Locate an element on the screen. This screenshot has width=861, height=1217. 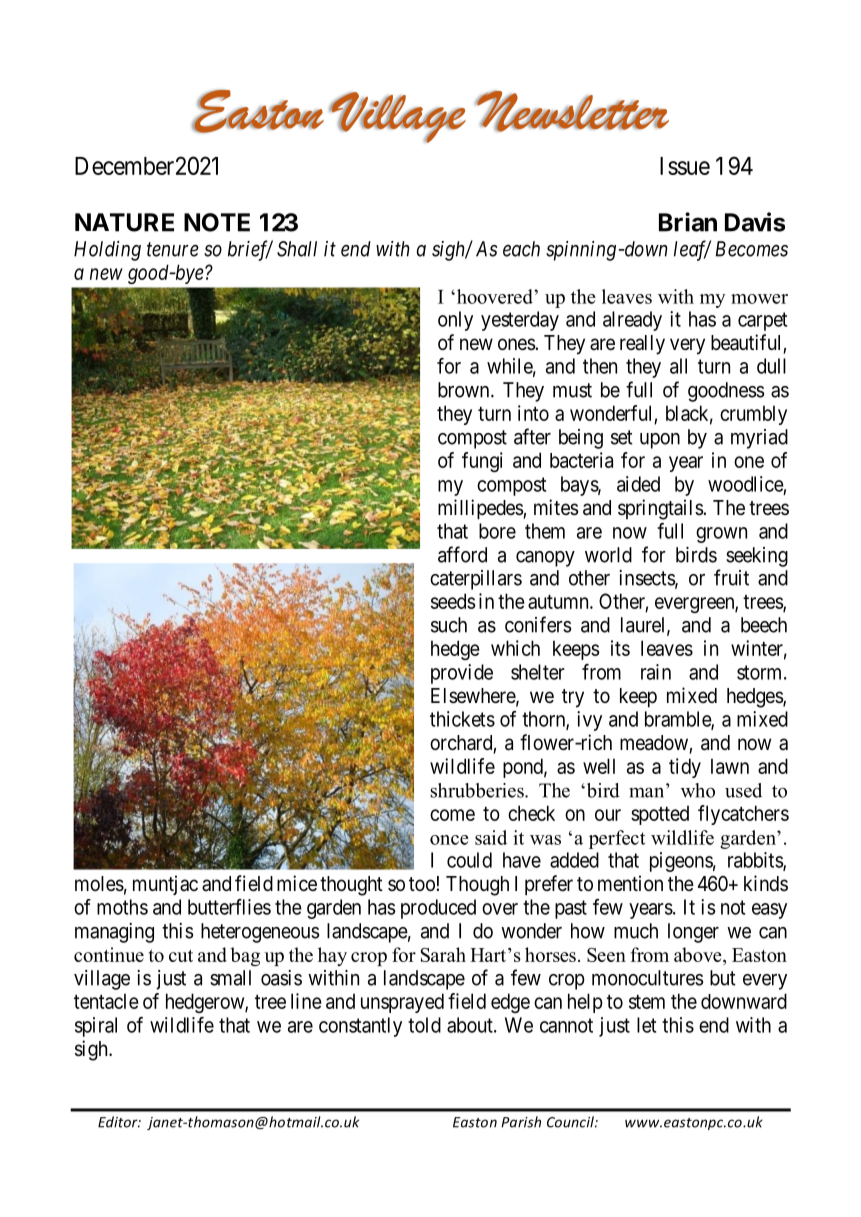
spiral is located at coordinates (96, 1027).
